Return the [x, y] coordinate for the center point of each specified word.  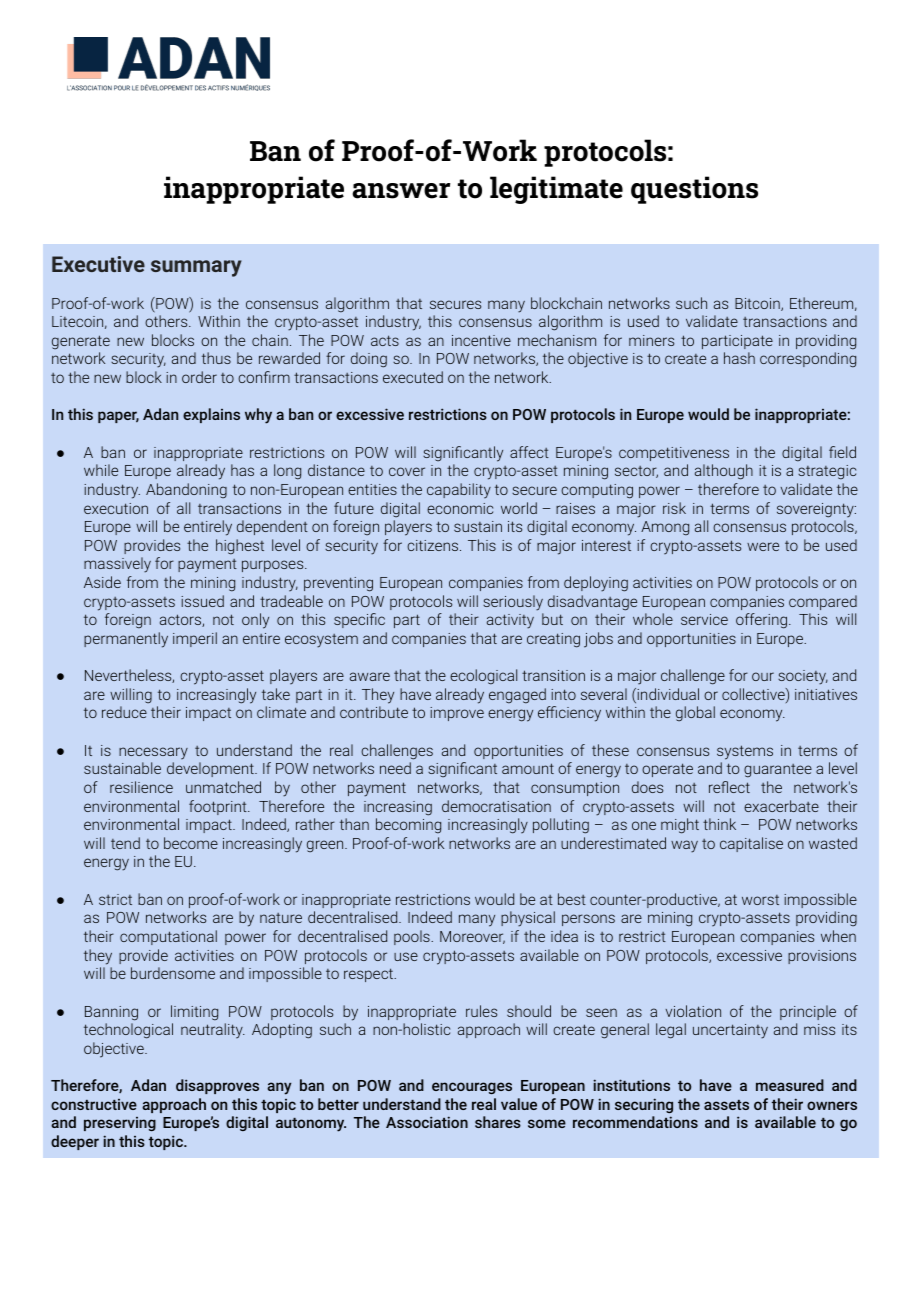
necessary [153, 753]
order [199, 377]
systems [745, 752]
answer [401, 191]
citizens [432, 545]
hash [739, 358]
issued [202, 601]
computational [168, 937]
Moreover [472, 937]
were [763, 546]
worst [760, 900]
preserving [120, 1124]
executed [413, 377]
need [395, 768]
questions [694, 190]
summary [196, 268]
